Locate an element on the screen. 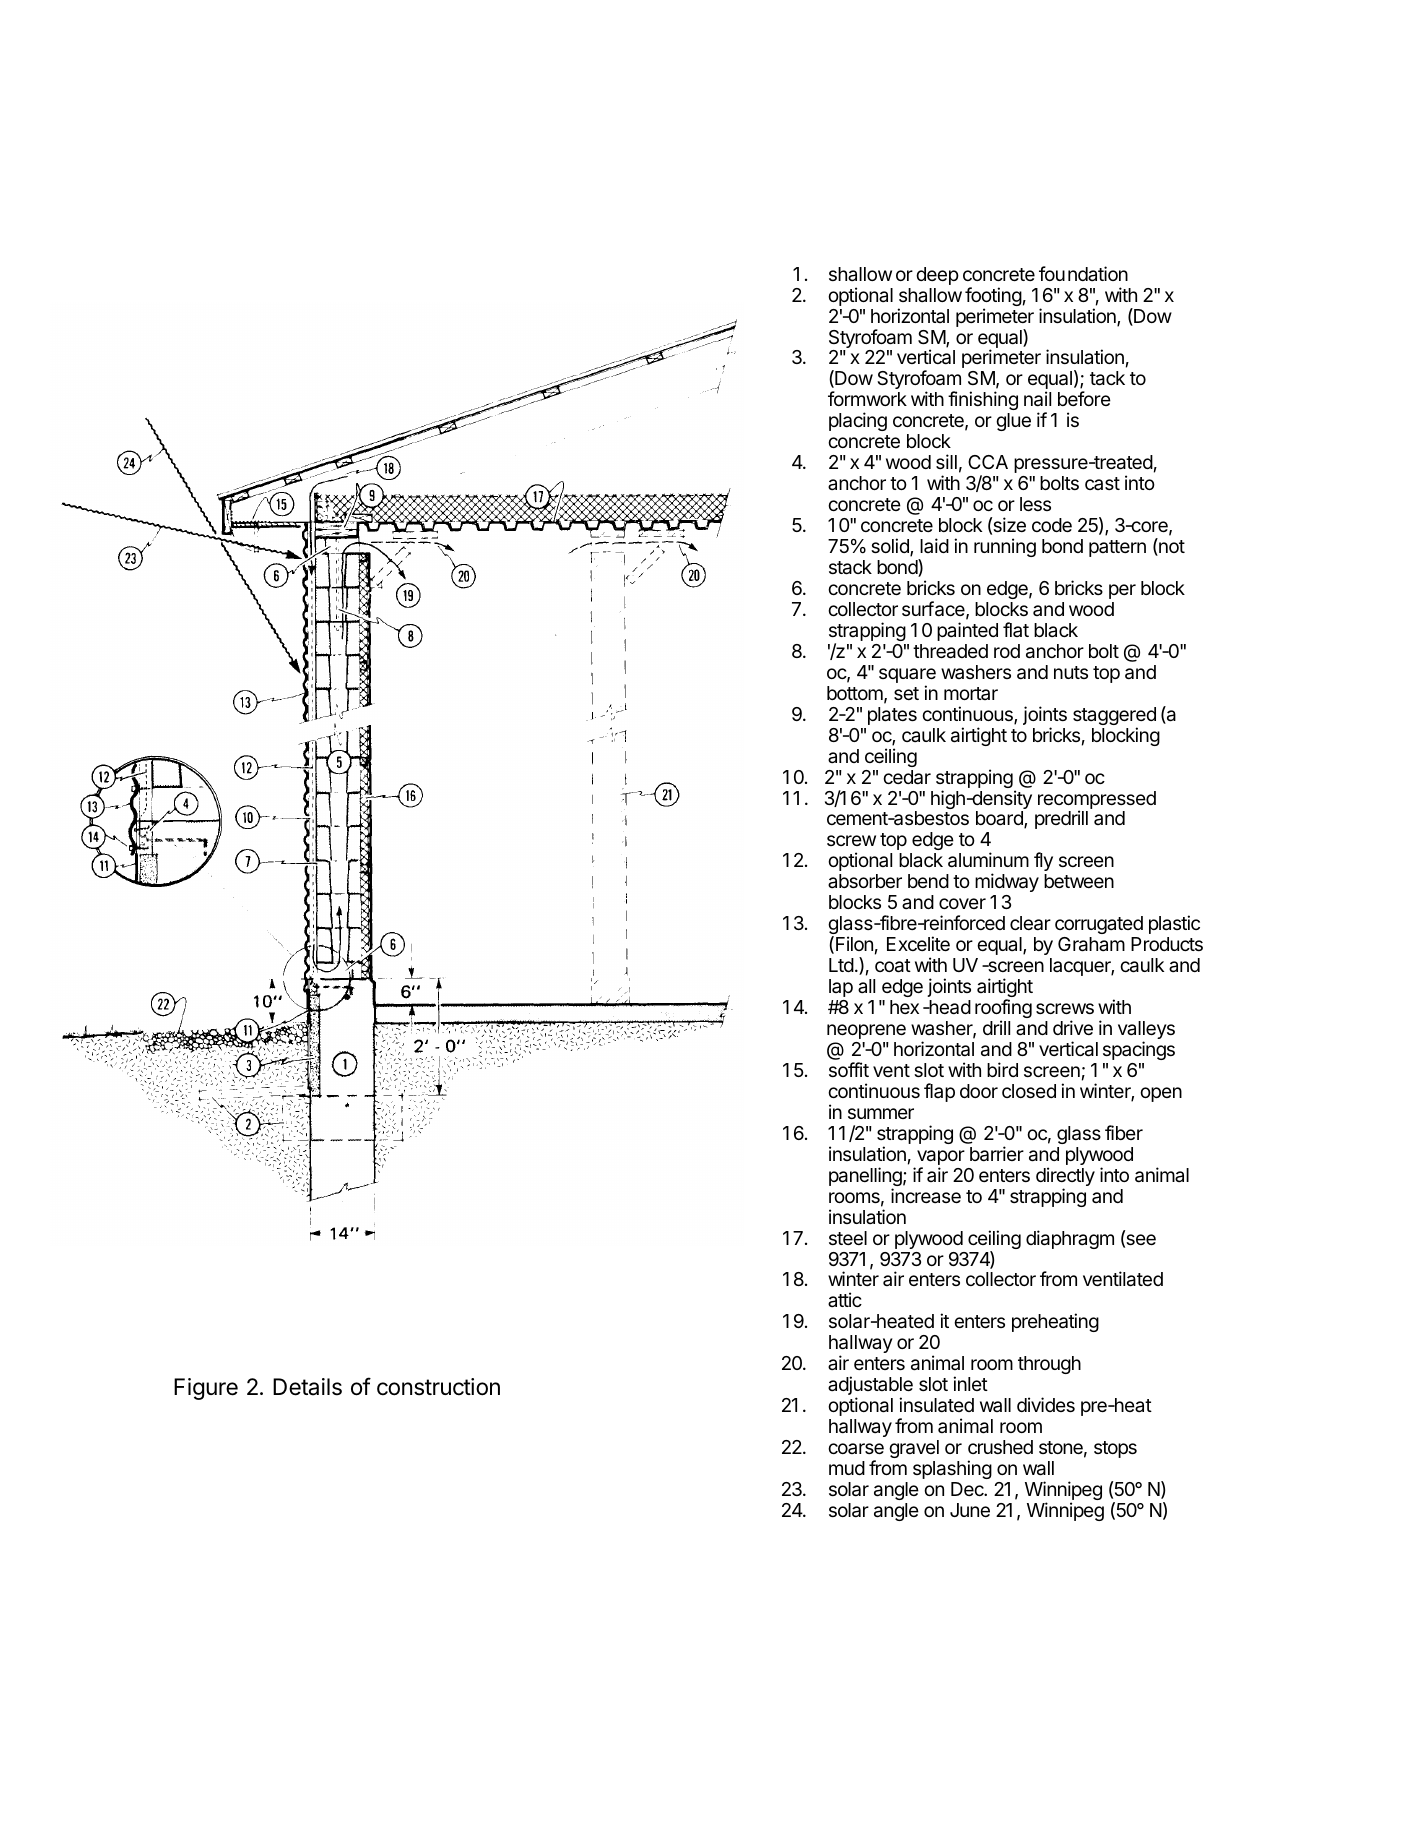 This screenshot has width=1425, height=1844. soffit is located at coordinates (849, 1069).
